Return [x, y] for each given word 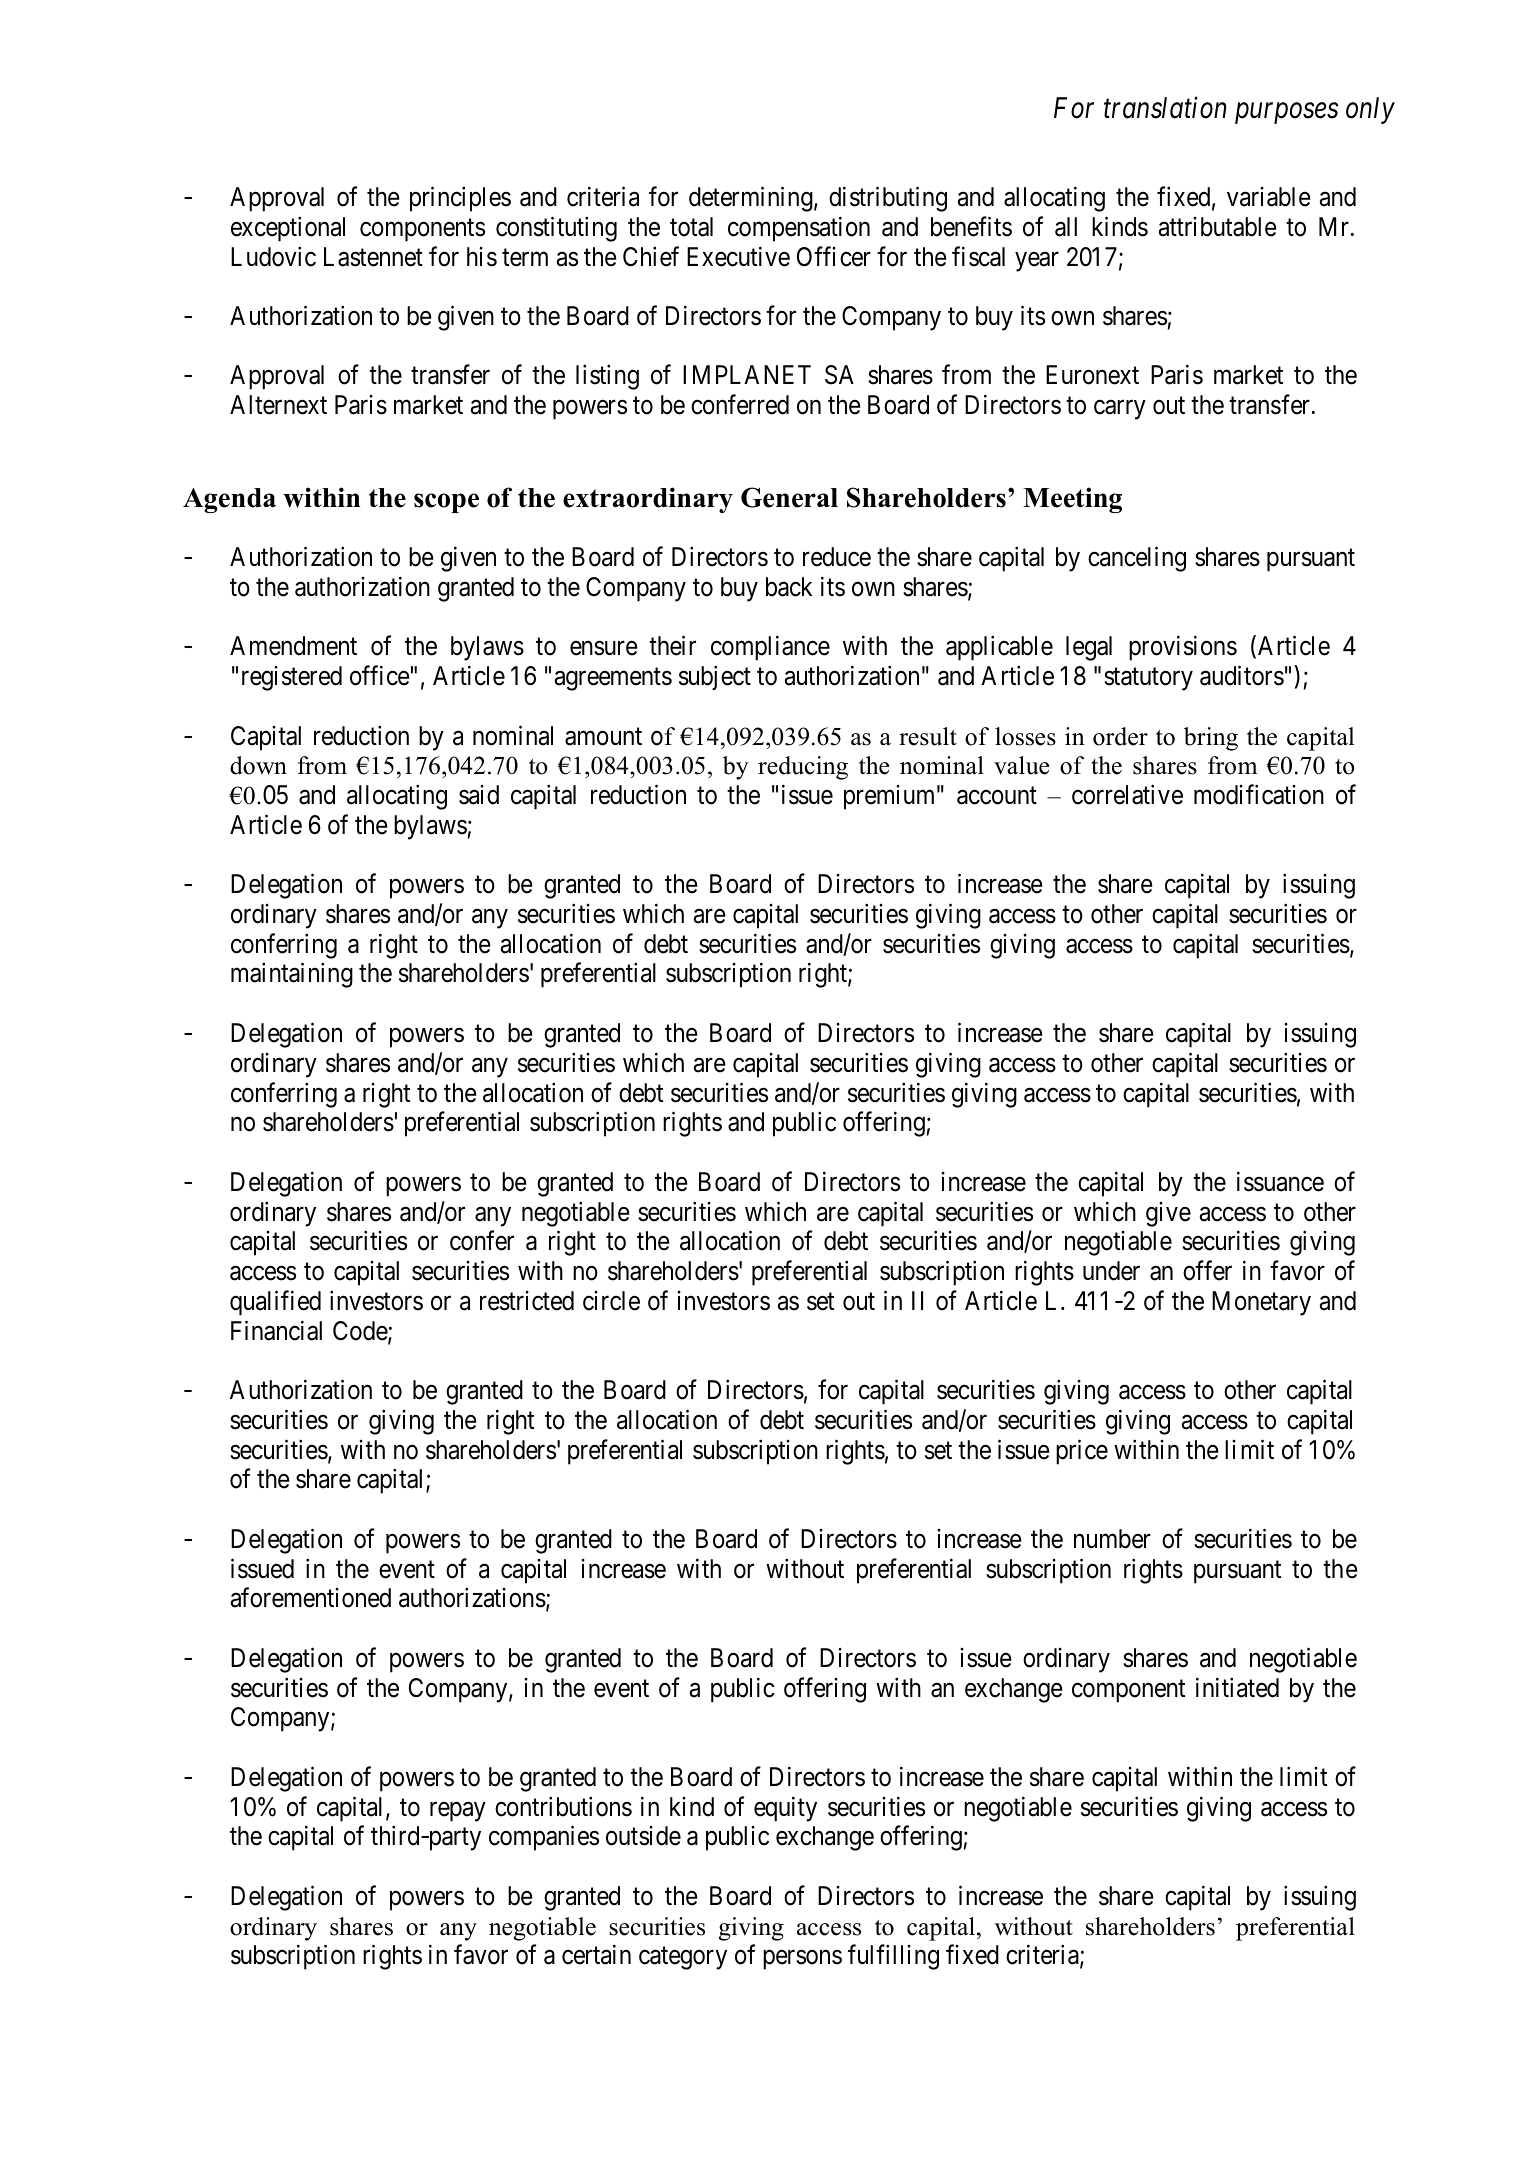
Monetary [1261, 1303]
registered [292, 678]
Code [361, 1332]
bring [1211, 739]
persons [802, 1960]
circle [611, 1301]
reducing [803, 768]
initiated [1237, 1687]
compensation [799, 229]
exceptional [288, 229]
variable [1269, 197]
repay [458, 1812]
